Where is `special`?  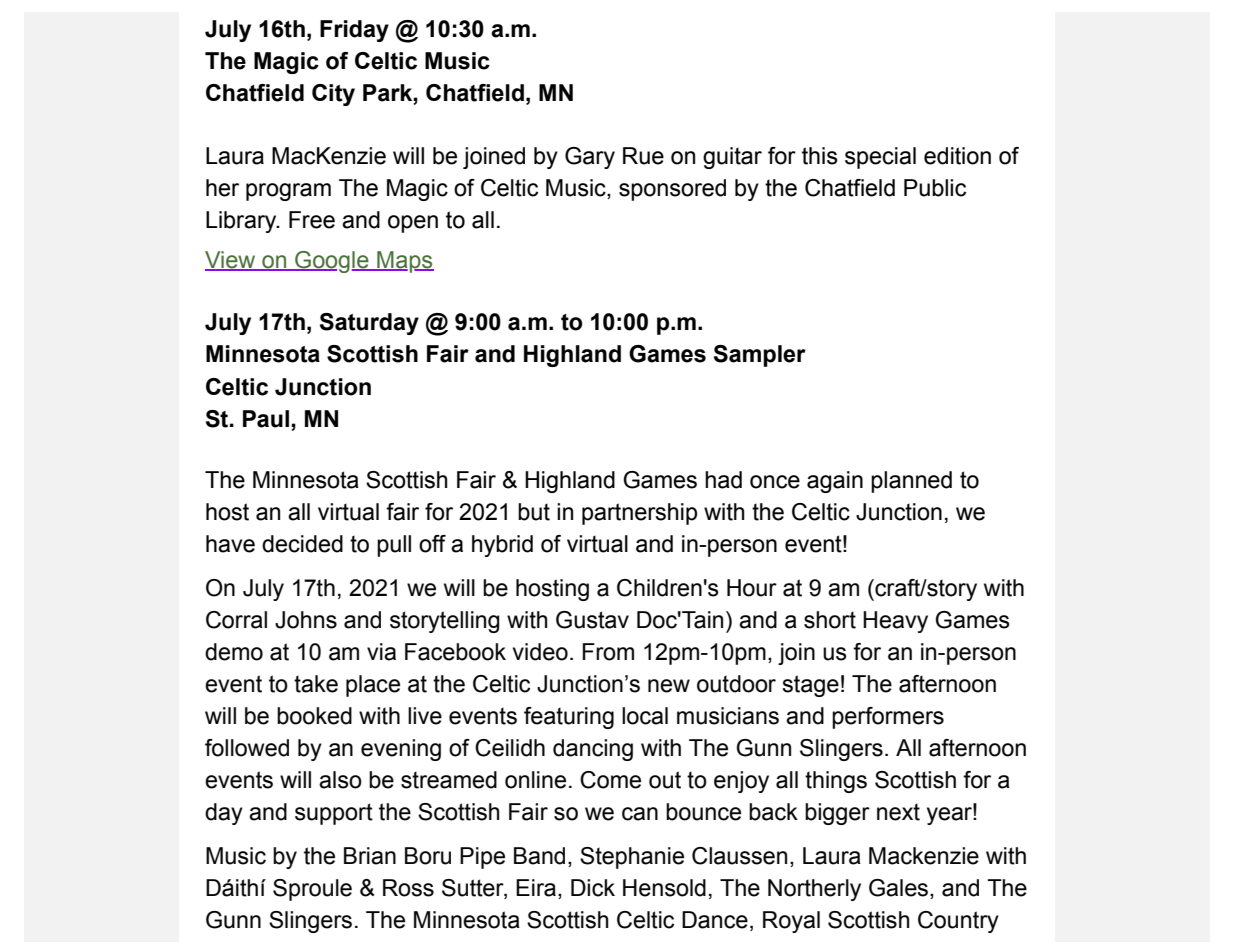
special is located at coordinates (880, 158).
